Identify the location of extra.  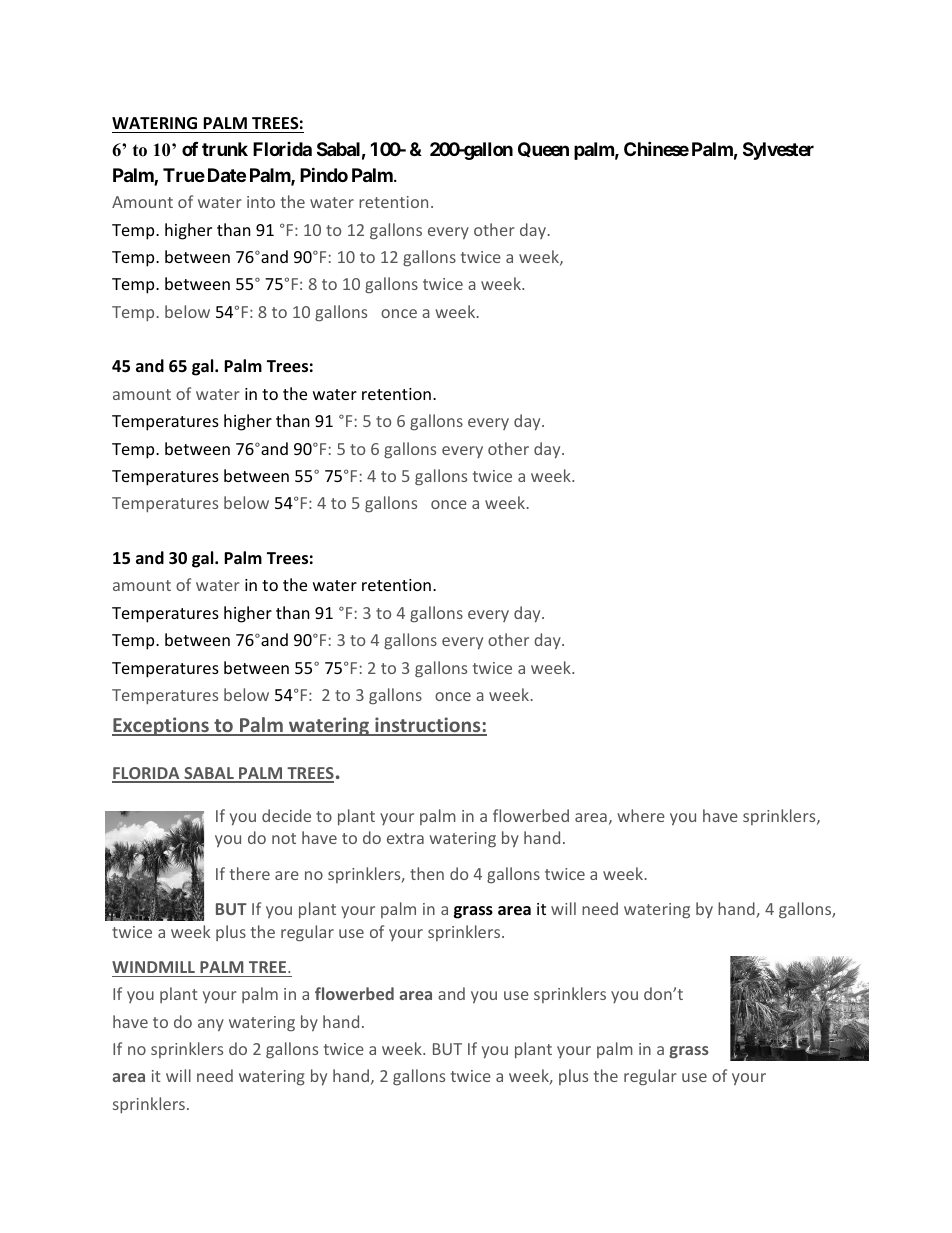
(405, 838).
